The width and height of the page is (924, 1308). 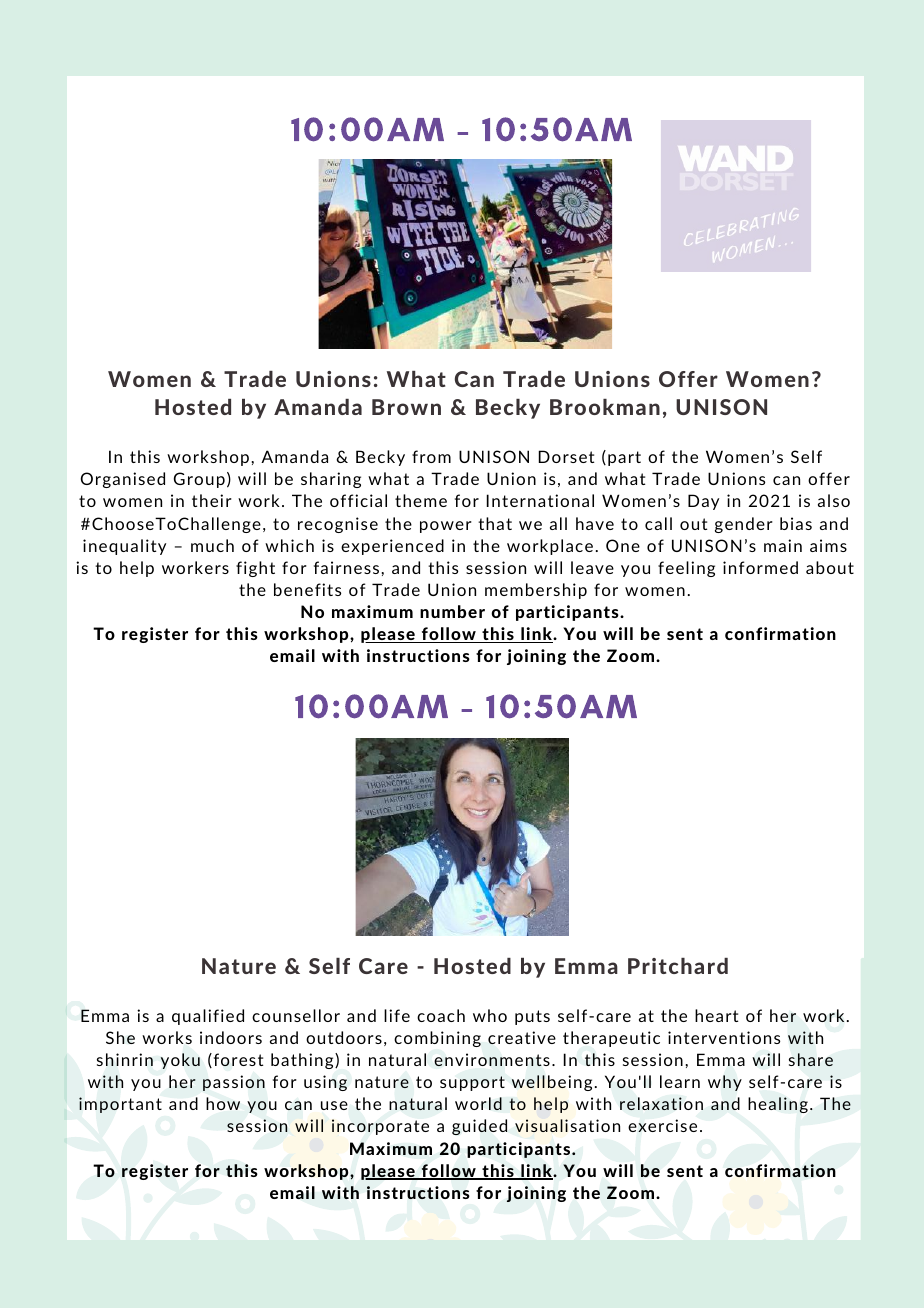 What do you see at coordinates (223, 1103) in the page?
I see `how` at bounding box center [223, 1103].
